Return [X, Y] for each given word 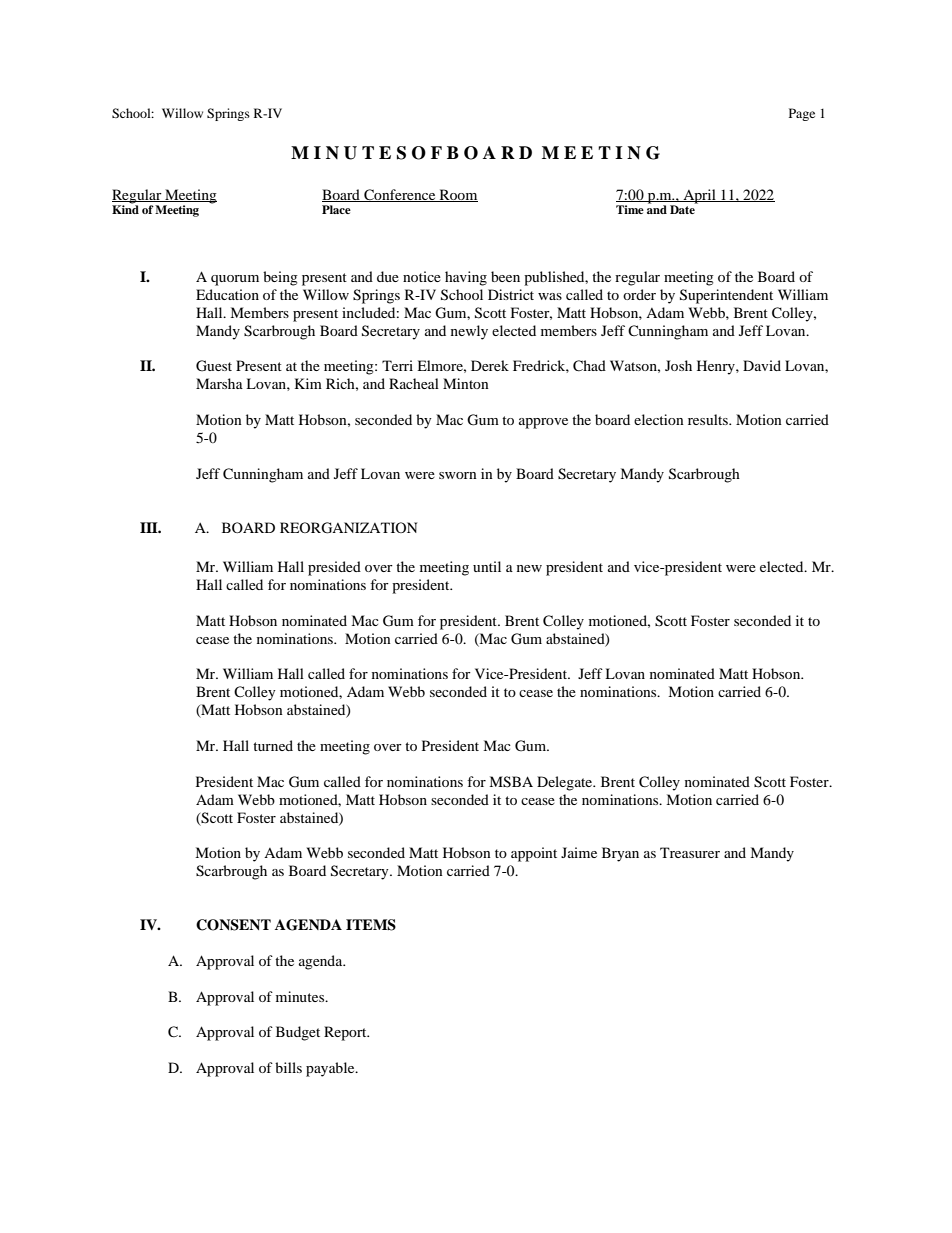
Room [457, 195]
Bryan [620, 854]
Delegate [566, 783]
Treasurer [690, 852]
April [699, 196]
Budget [298, 1033]
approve [543, 423]
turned [273, 745]
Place [336, 209]
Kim [308, 383]
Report [346, 1033]
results [709, 419]
